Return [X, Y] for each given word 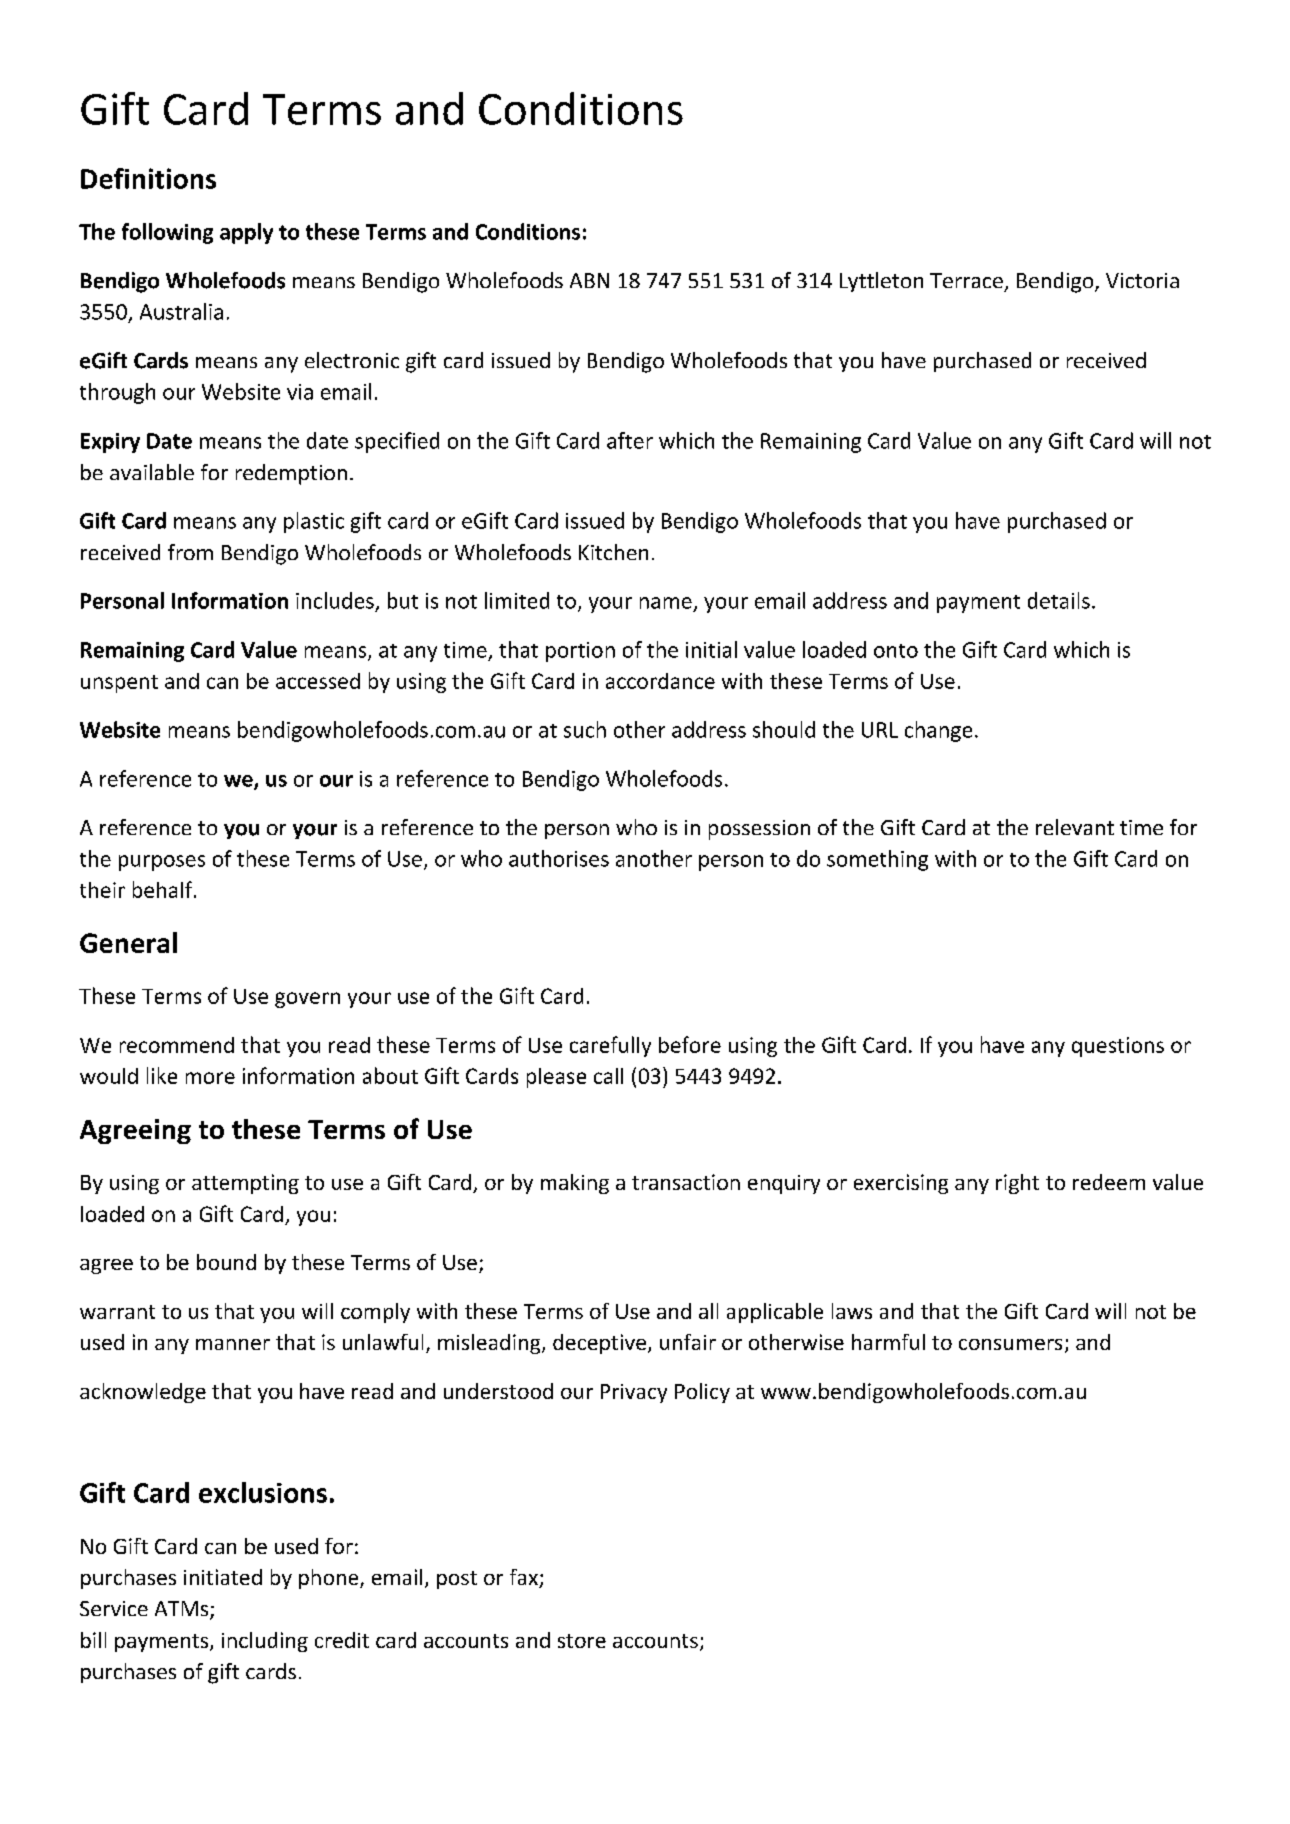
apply [246, 233]
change [938, 731]
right [1017, 1184]
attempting [245, 1184]
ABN [589, 280]
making [575, 1184]
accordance [660, 681]
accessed [318, 681]
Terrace [966, 280]
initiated [223, 1577]
